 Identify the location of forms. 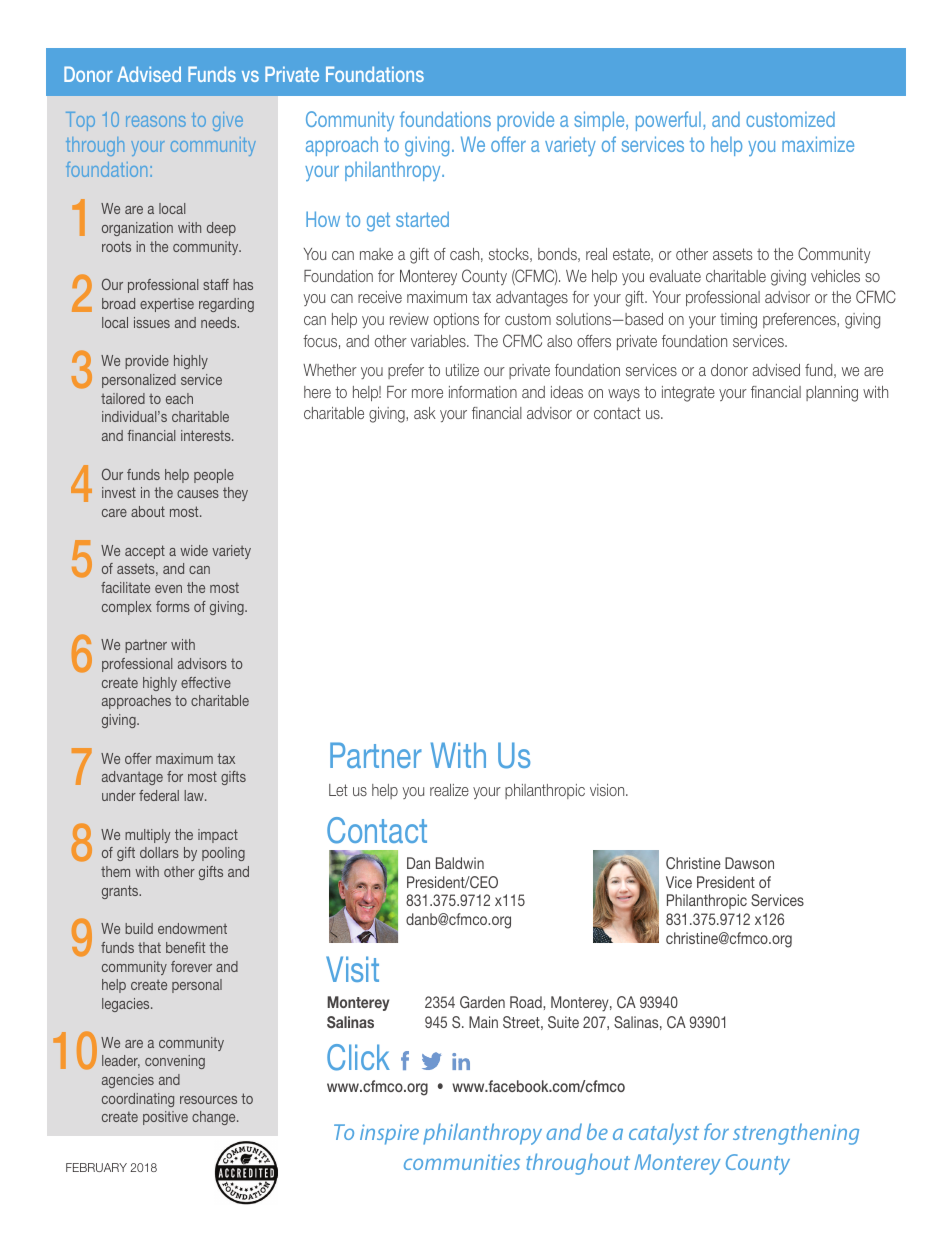
(173, 606).
